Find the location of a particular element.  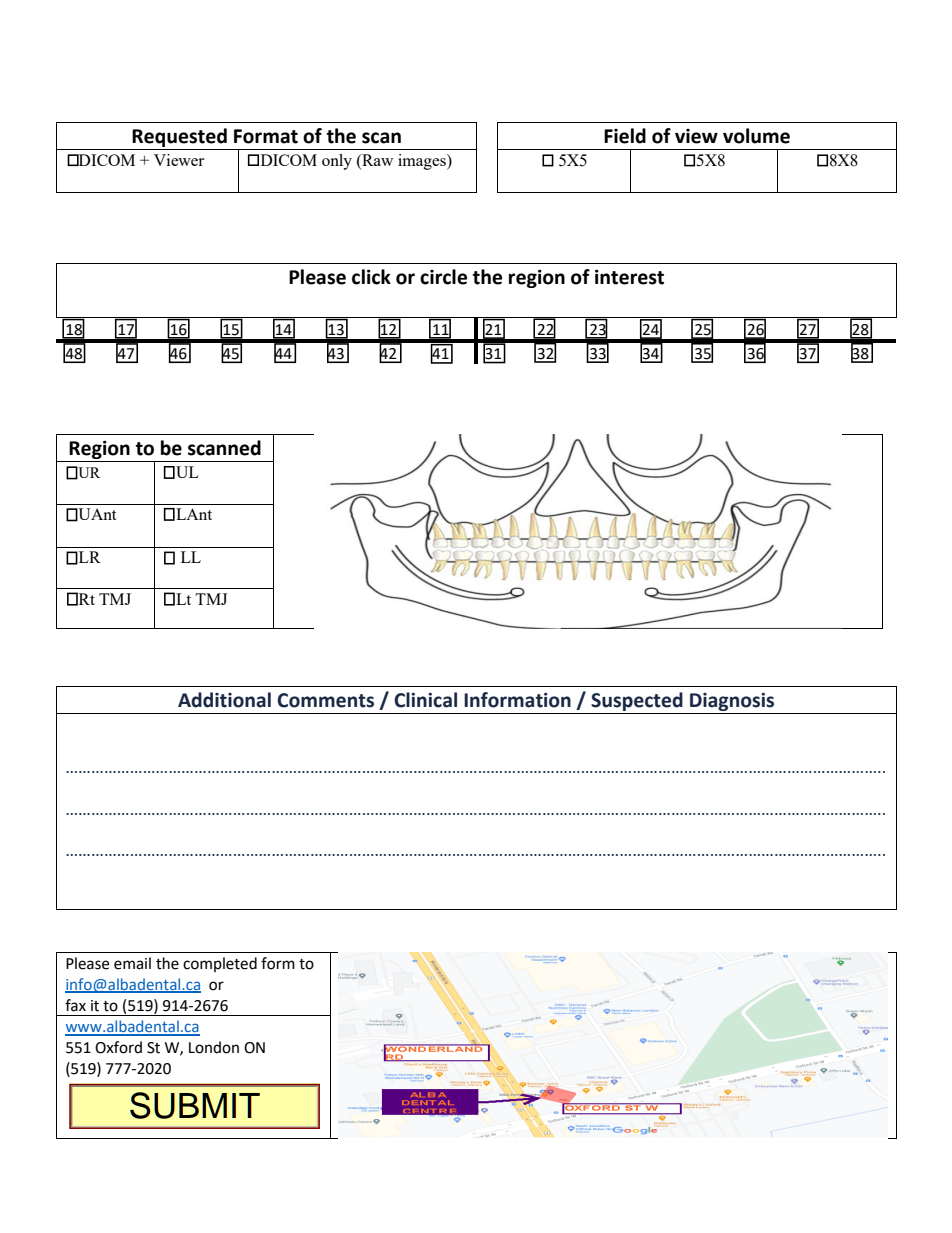

interest is located at coordinates (629, 277).
